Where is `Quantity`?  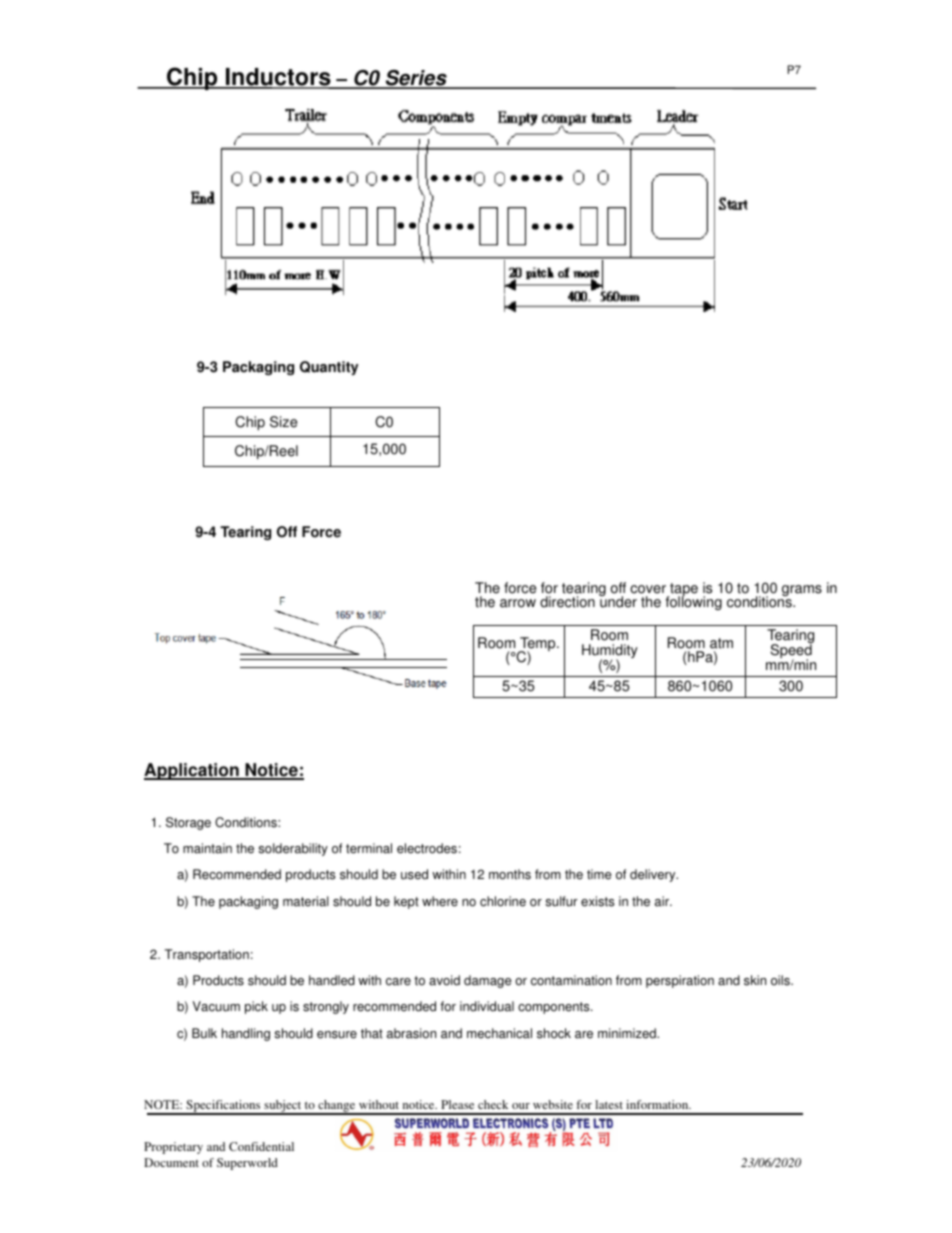
Quantity is located at coordinates (329, 368).
